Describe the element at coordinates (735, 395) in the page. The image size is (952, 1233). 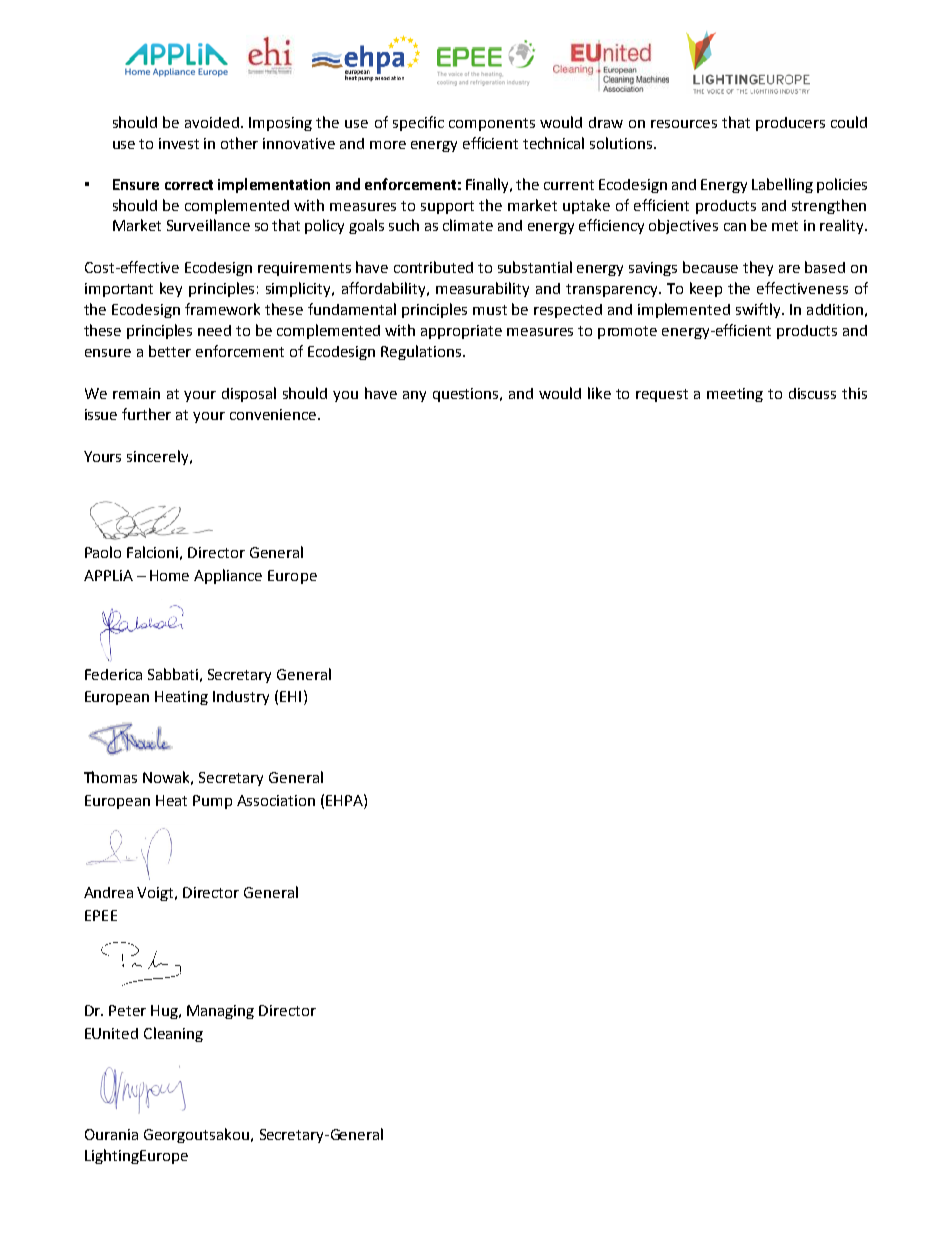
I see `meeting` at that location.
